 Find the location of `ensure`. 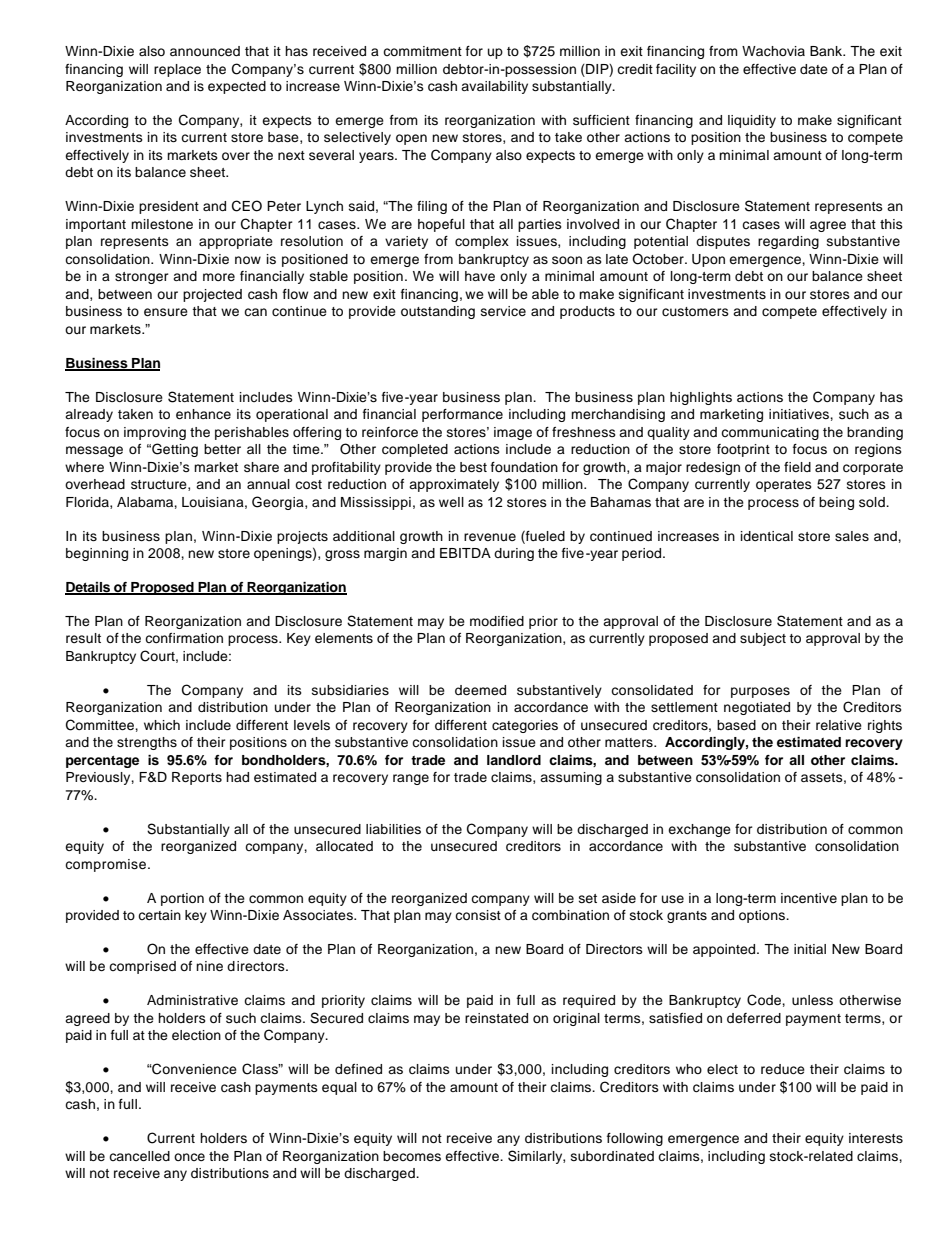

ensure is located at coordinates (166, 312).
